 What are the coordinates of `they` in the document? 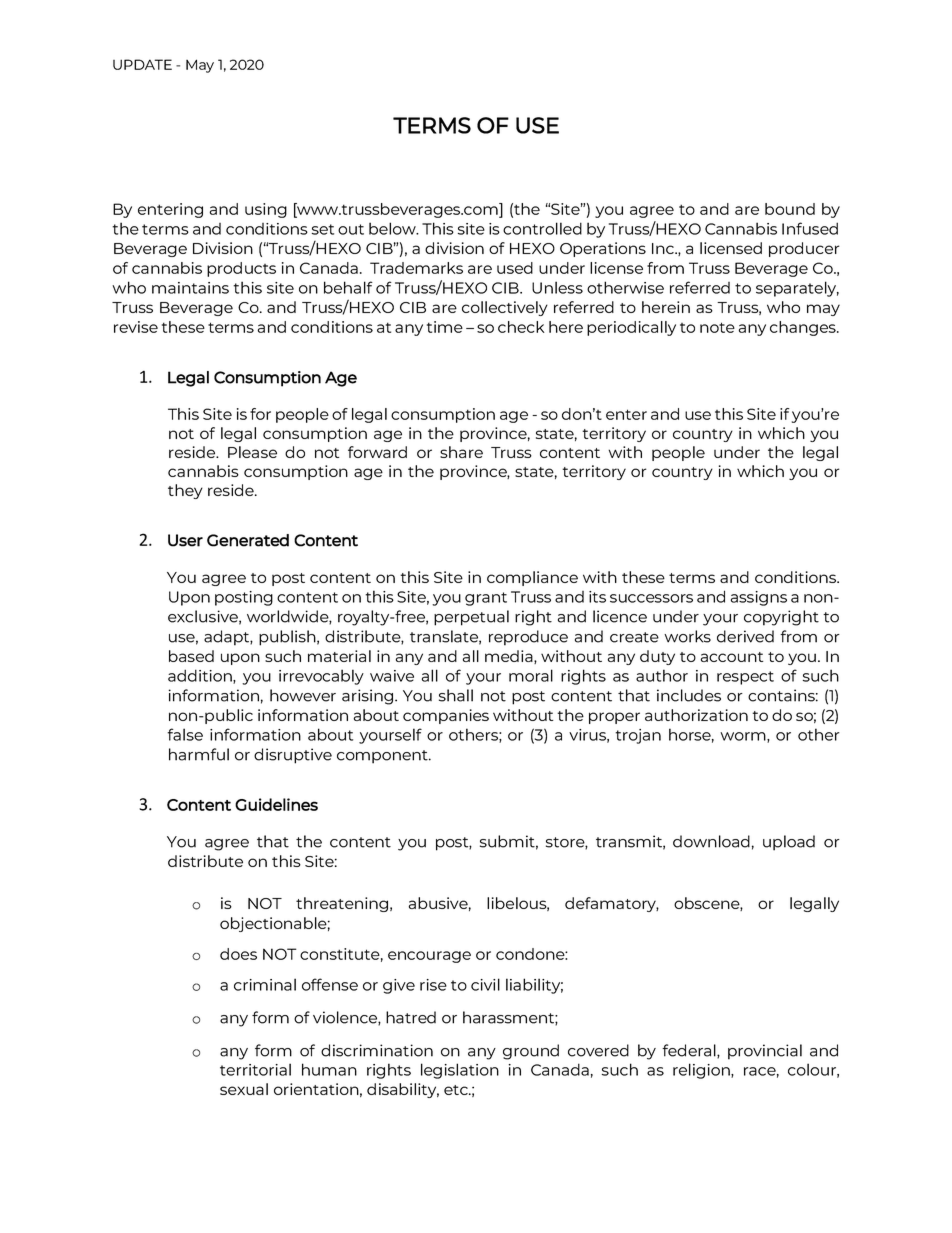 It's located at (185, 491).
